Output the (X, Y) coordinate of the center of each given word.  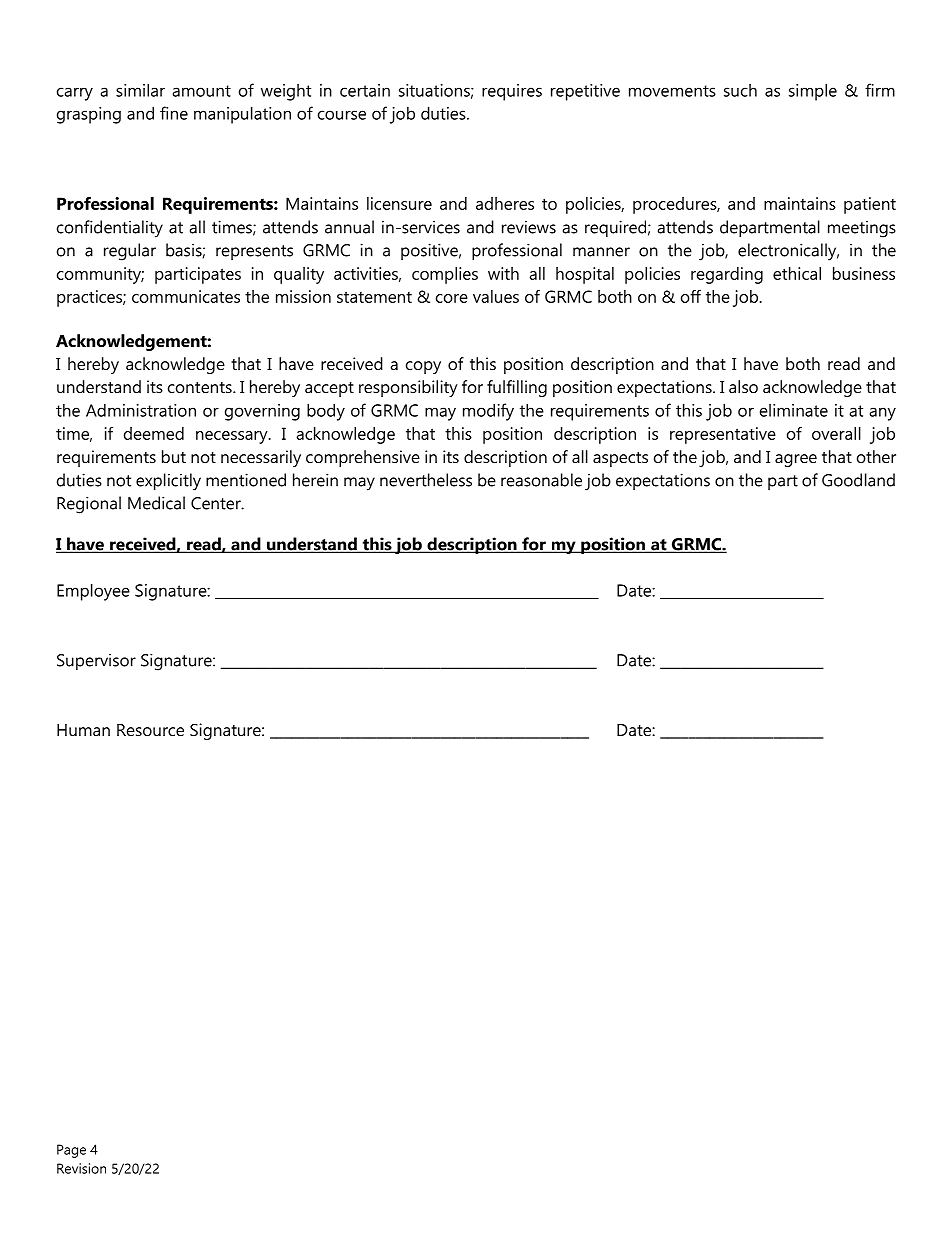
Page (71, 1151)
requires (512, 92)
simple (813, 92)
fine (174, 113)
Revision (81, 1168)
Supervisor (96, 662)
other (876, 456)
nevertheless (426, 480)
